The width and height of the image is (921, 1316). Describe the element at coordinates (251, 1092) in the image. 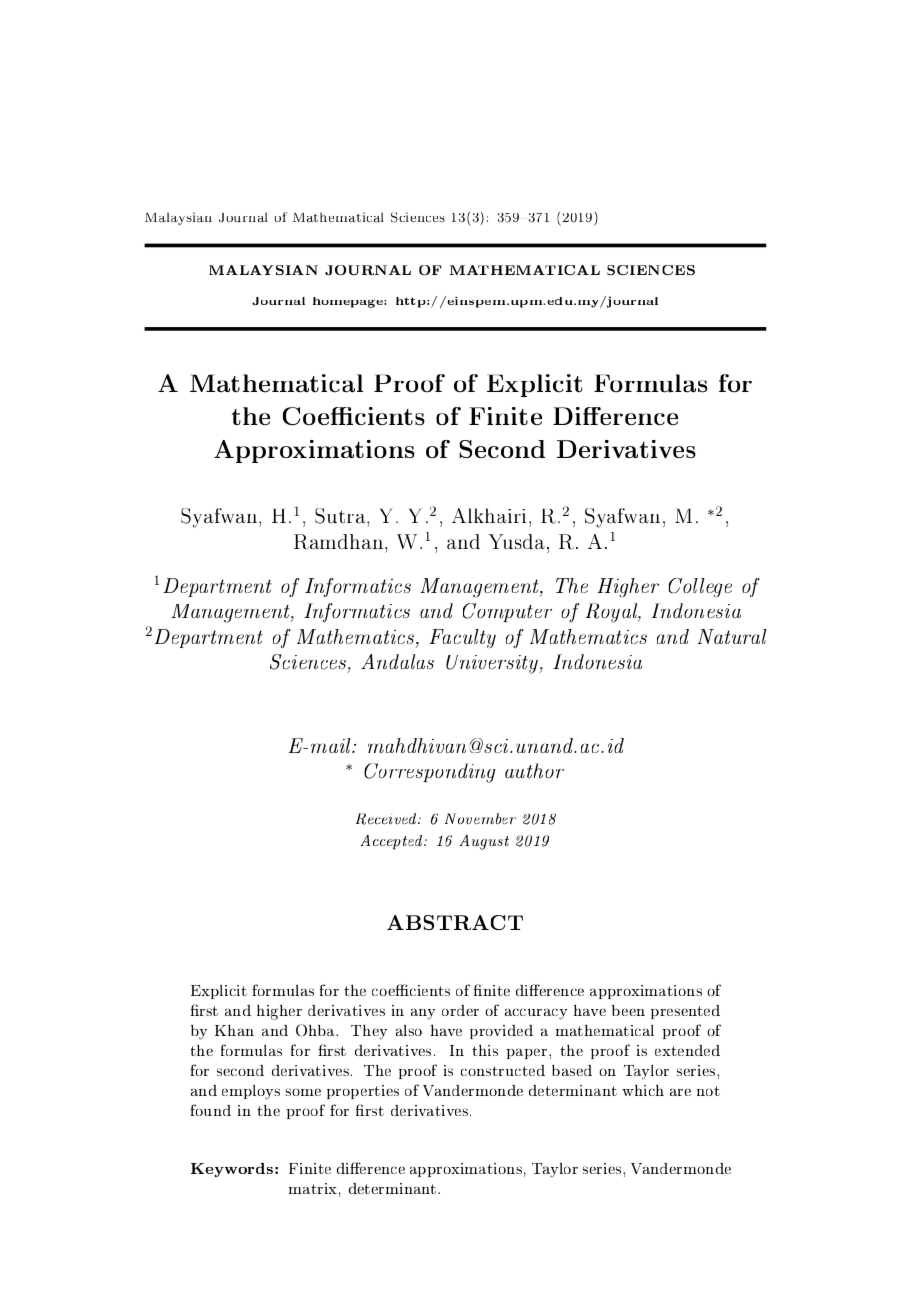

I see `employs` at that location.
